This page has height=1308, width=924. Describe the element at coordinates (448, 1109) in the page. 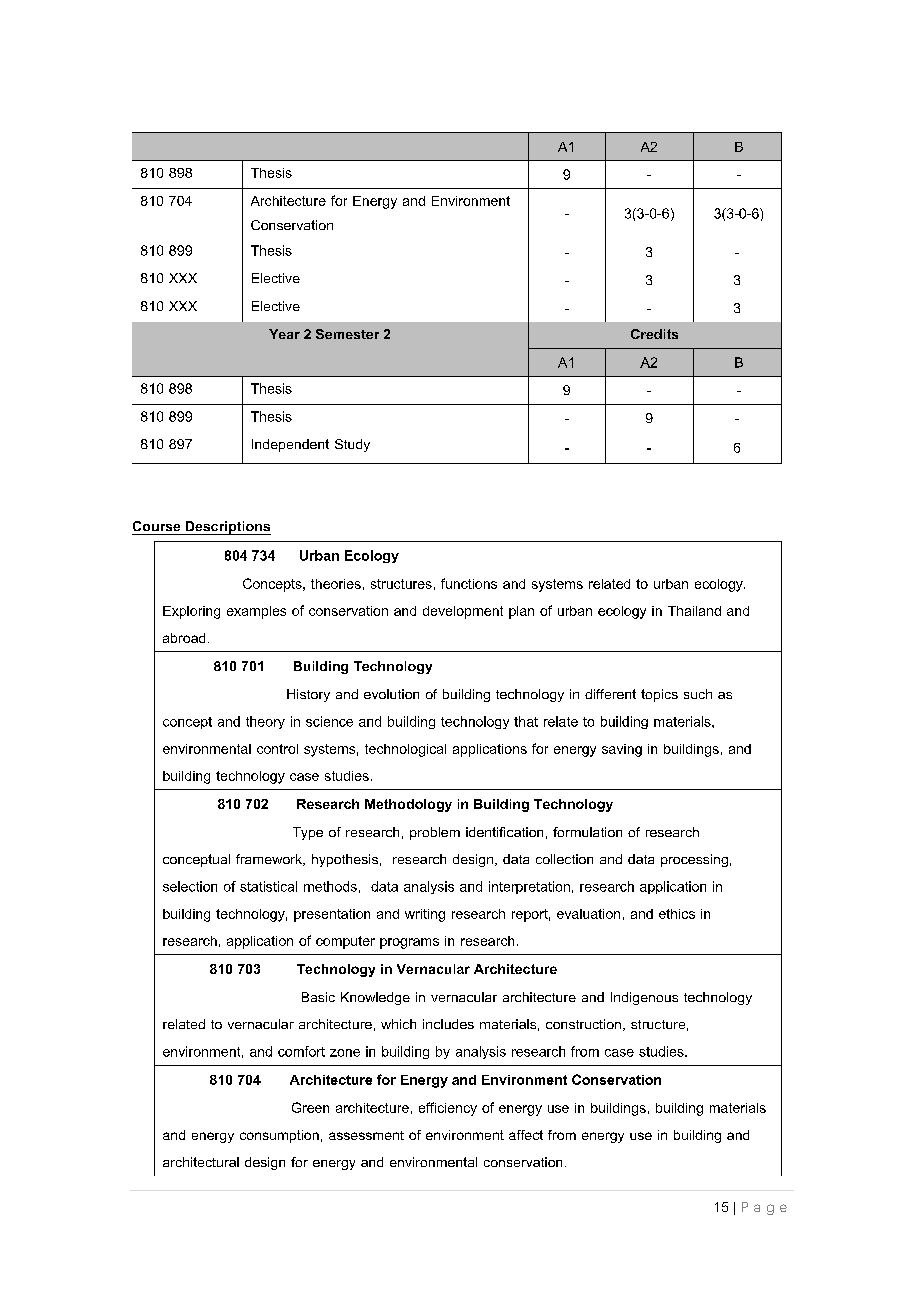

I see `efficiency` at that location.
